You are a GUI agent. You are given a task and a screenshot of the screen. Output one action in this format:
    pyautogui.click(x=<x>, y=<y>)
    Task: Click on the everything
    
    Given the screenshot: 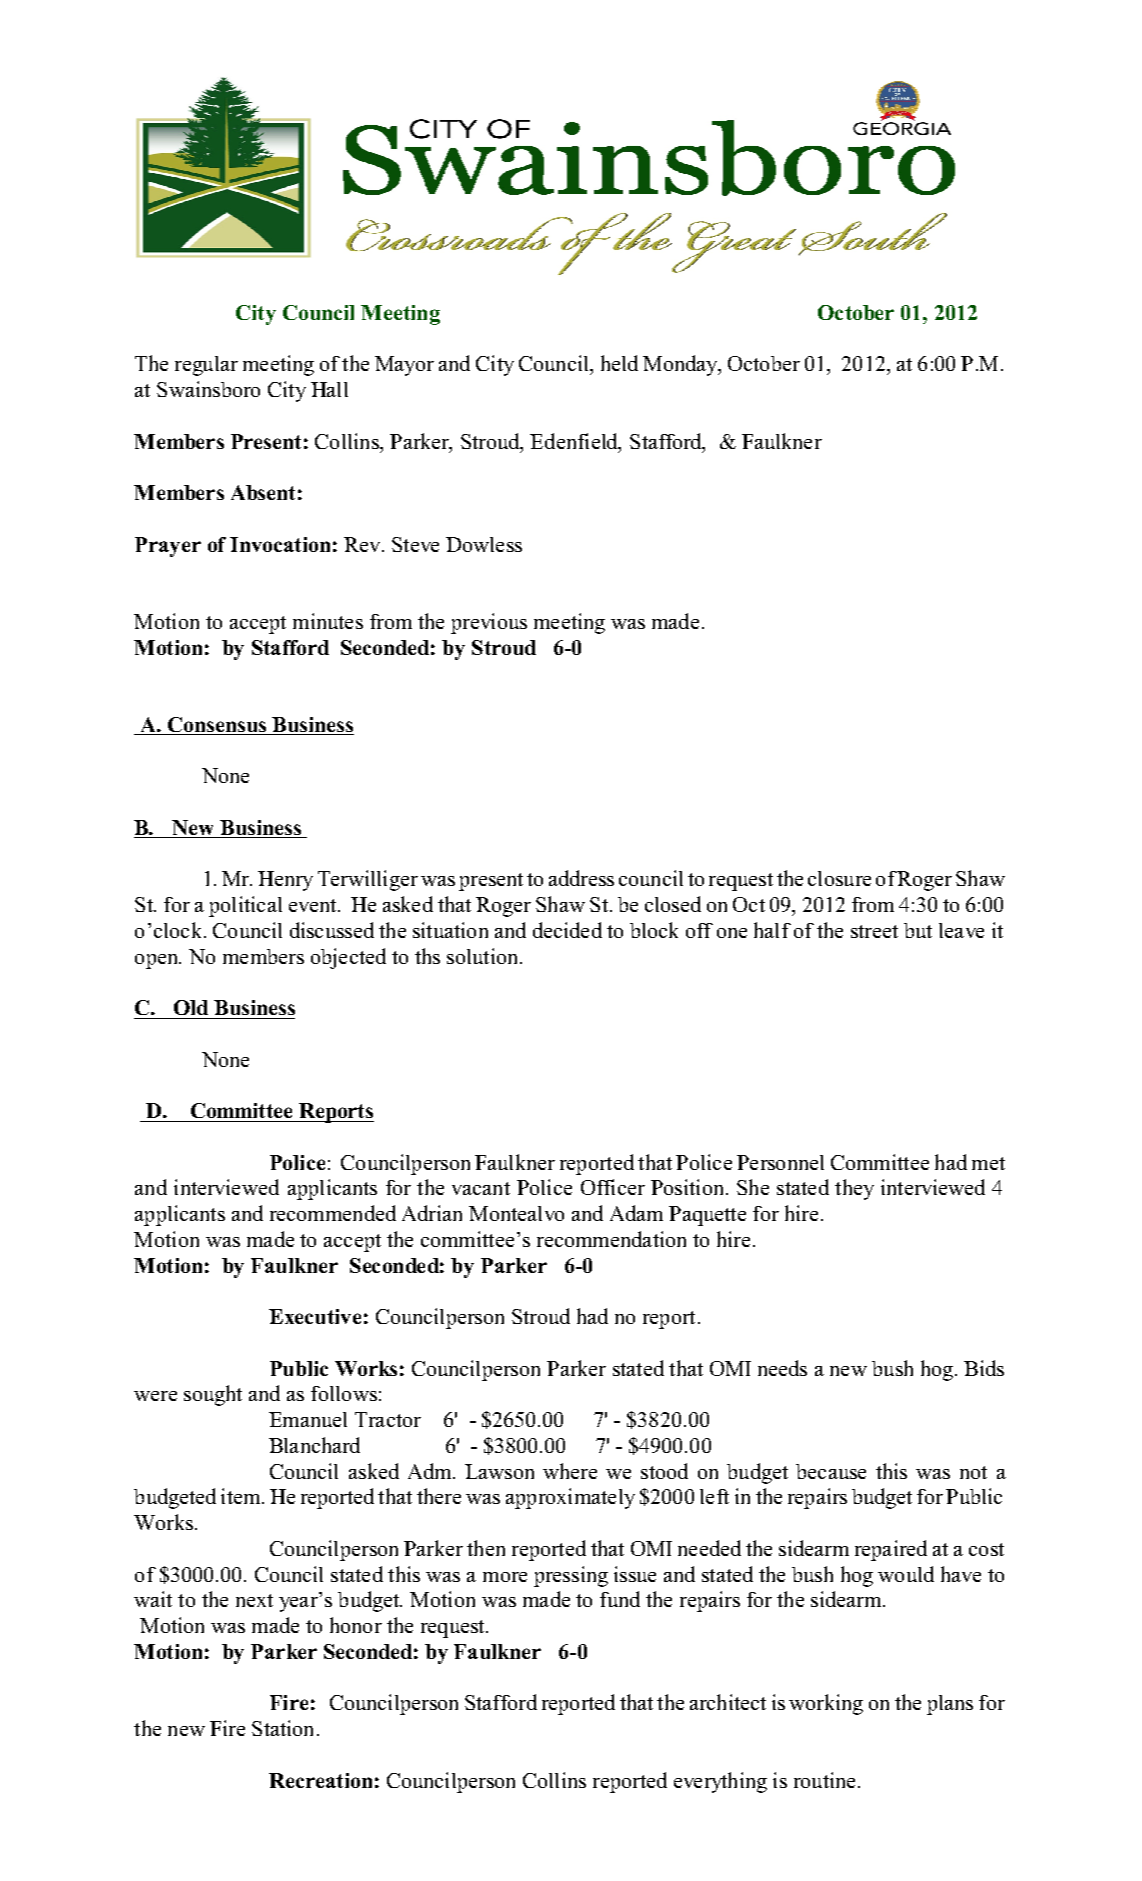 What is the action you would take?
    pyautogui.click(x=720, y=1782)
